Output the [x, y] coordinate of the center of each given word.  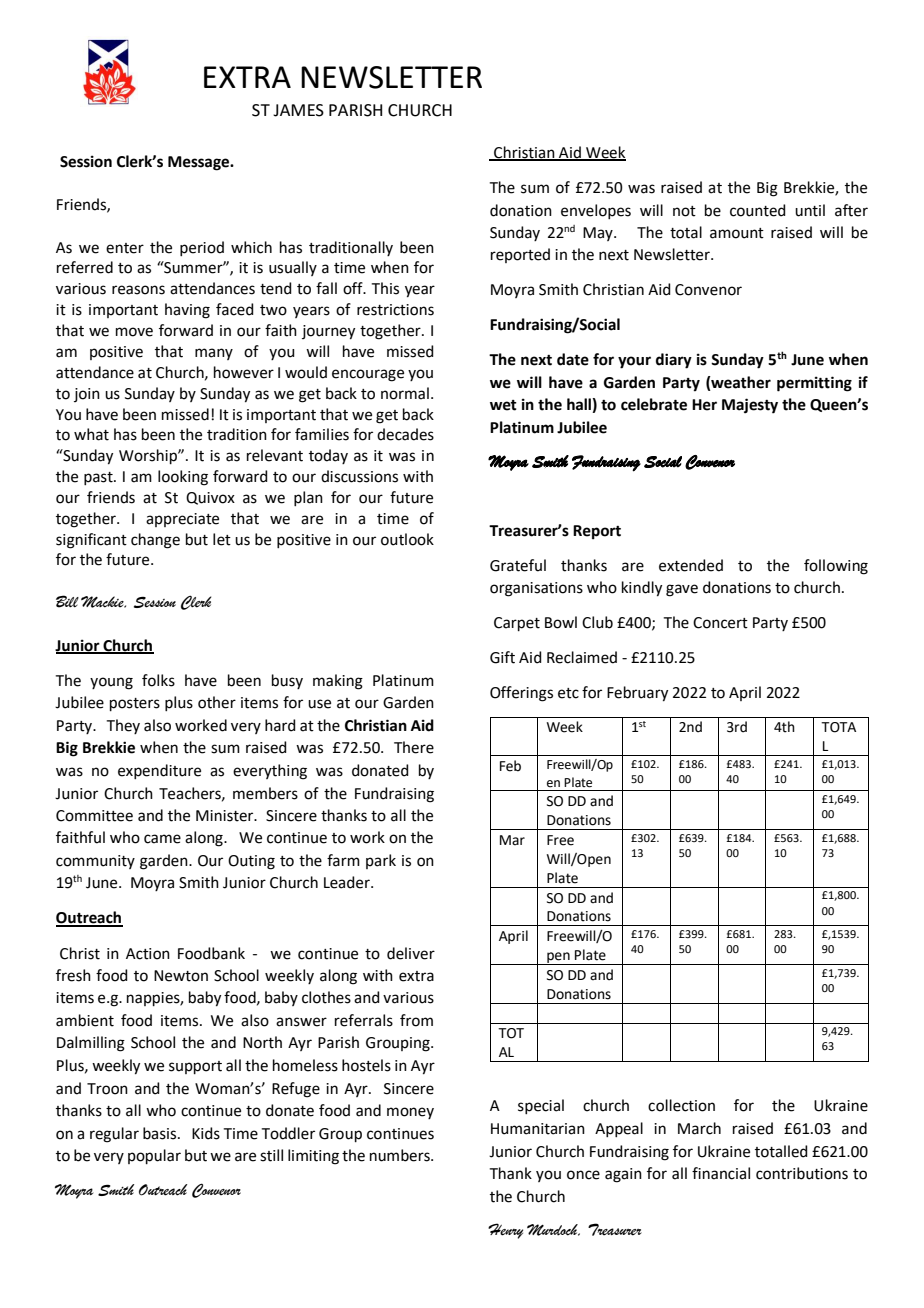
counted [758, 210]
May [599, 234]
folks [158, 680]
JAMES [298, 110]
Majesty [750, 406]
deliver [411, 953]
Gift [502, 657]
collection [681, 1105]
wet [503, 405]
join [87, 395]
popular [154, 1156]
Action [148, 954]
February [637, 694]
